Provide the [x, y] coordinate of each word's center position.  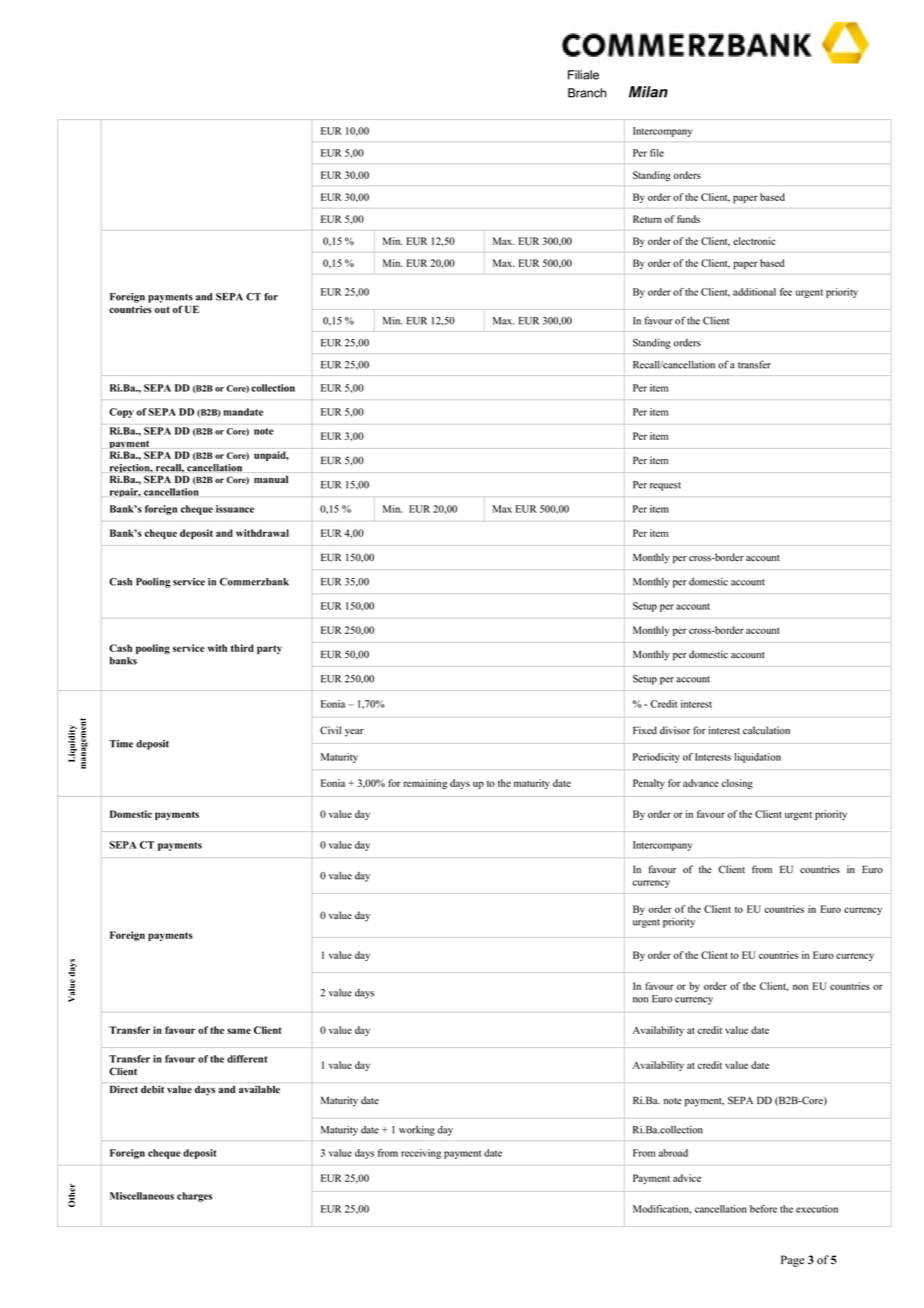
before [763, 1209]
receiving [421, 1154]
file [657, 153]
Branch [587, 93]
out [162, 310]
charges [194, 1197]
